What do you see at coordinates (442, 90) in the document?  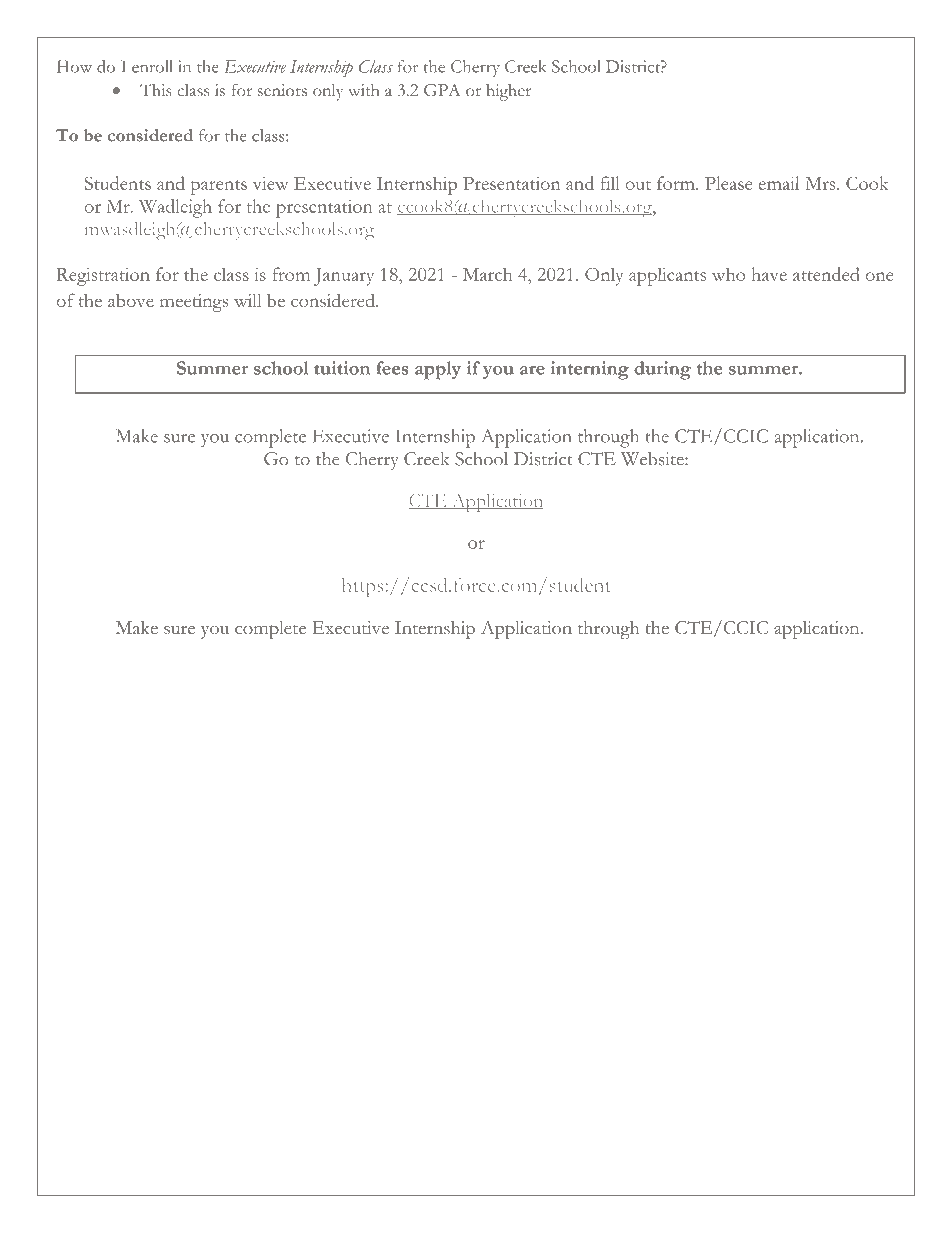 I see `GPA` at bounding box center [442, 90].
